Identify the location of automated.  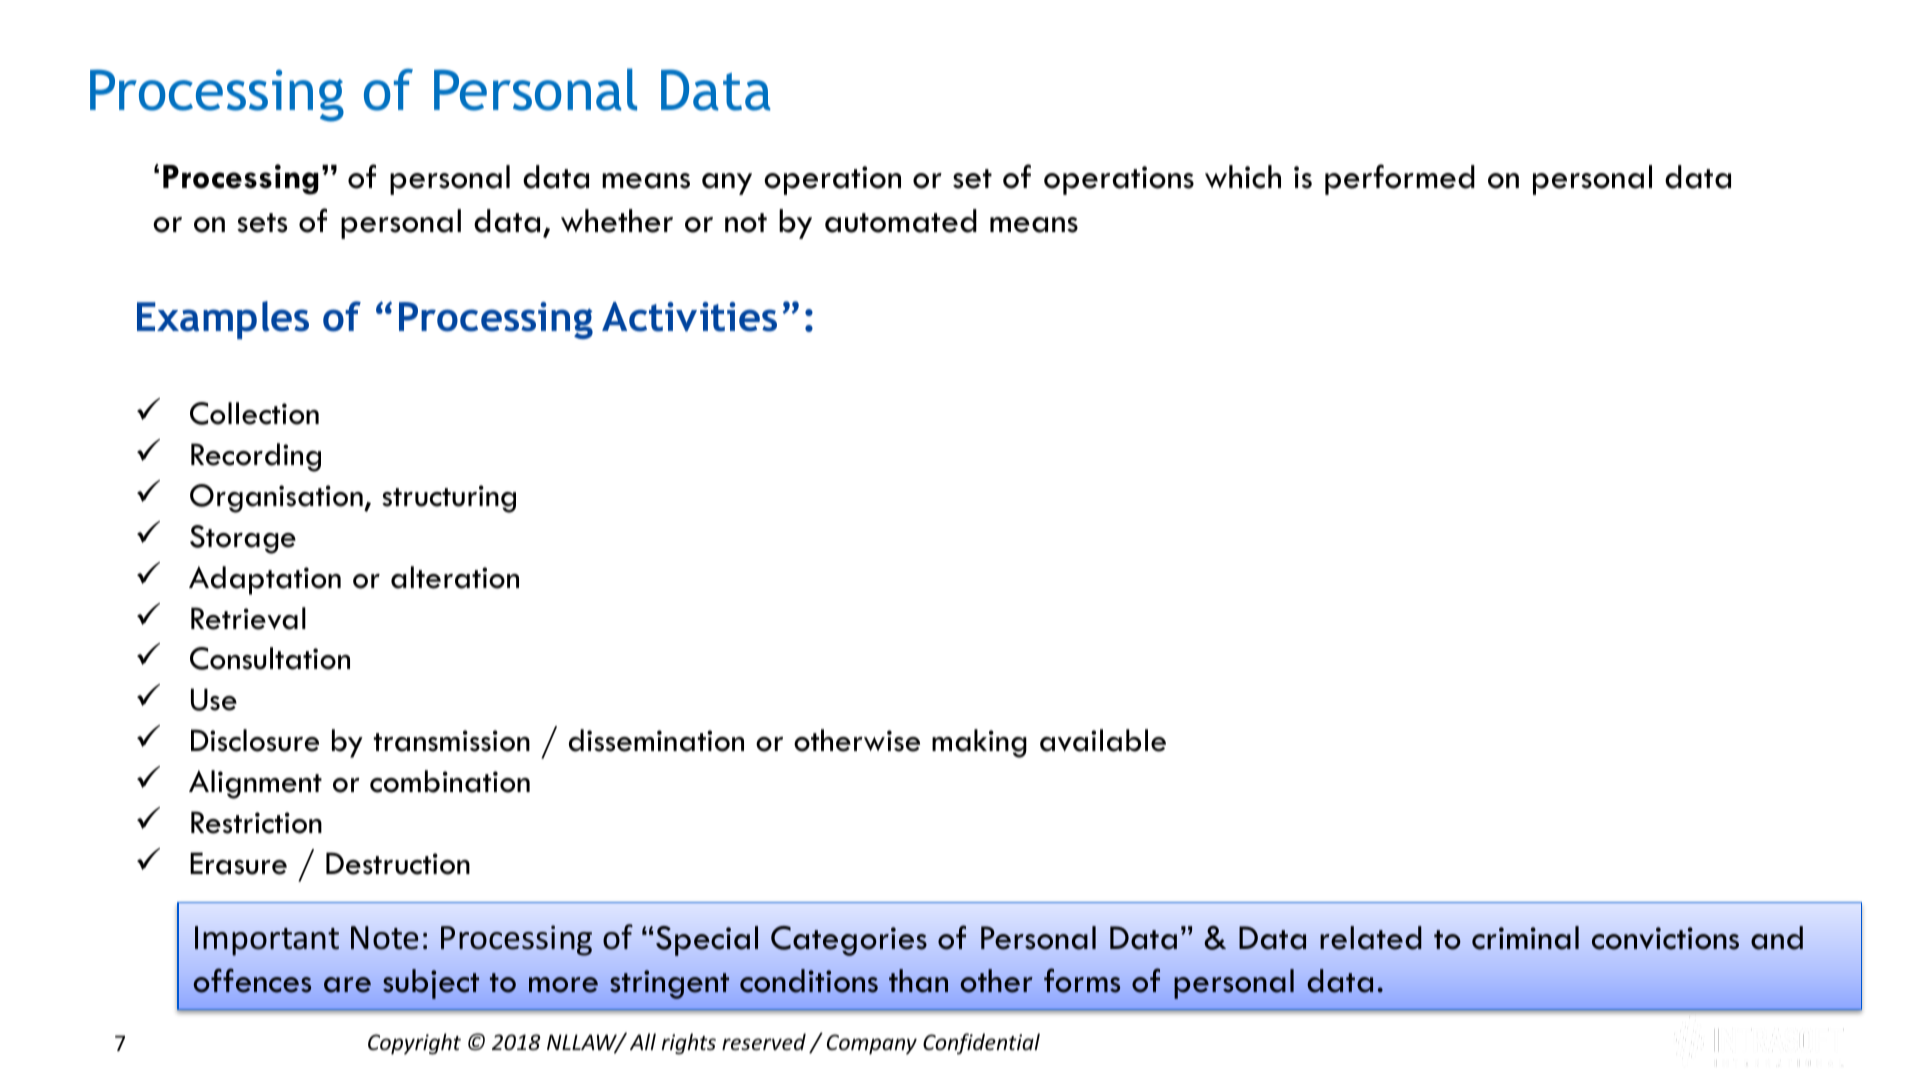
(901, 221).
